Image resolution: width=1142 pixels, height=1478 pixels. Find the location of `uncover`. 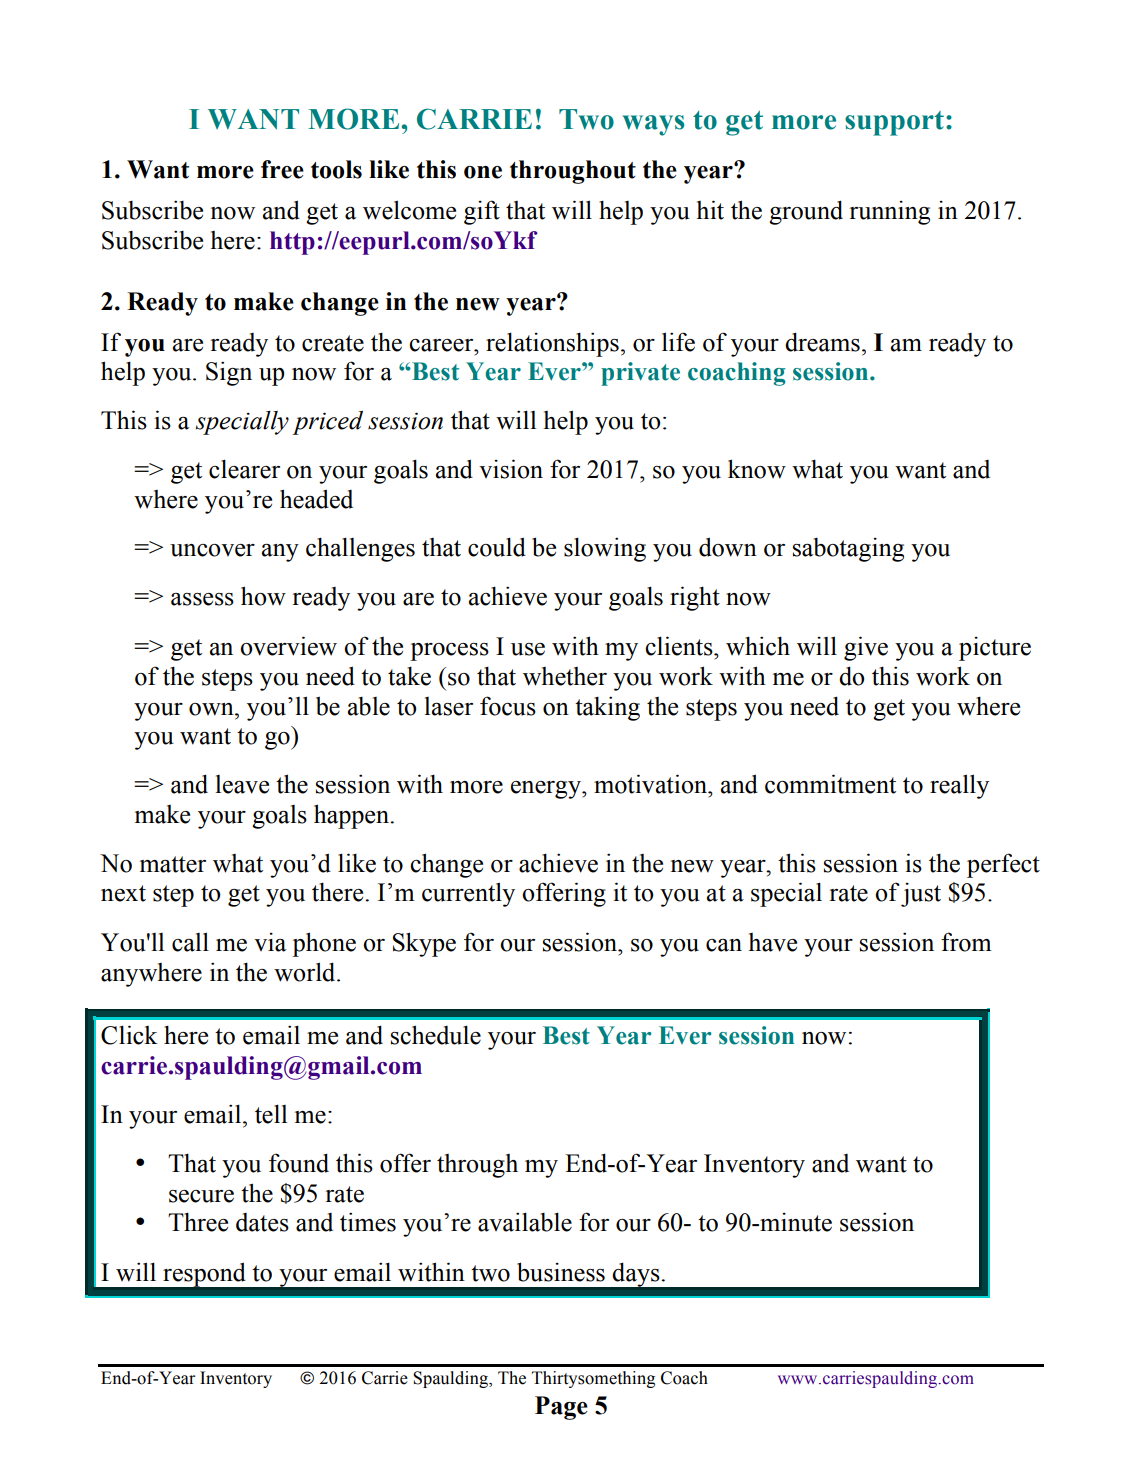

uncover is located at coordinates (212, 550).
